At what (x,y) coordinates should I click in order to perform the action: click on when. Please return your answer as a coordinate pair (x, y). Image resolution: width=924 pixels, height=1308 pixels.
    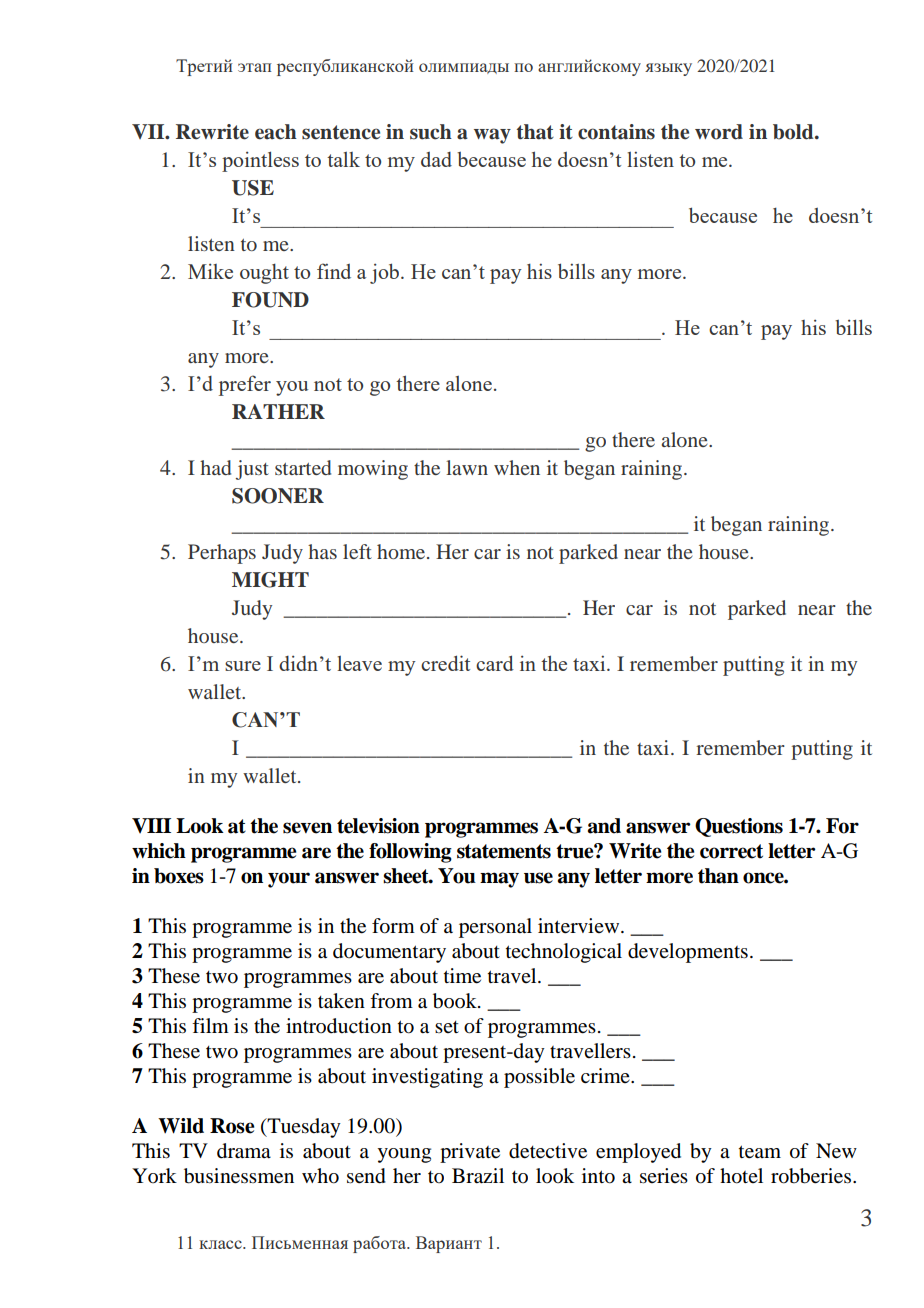
    Looking at the image, I should click on (517, 467).
